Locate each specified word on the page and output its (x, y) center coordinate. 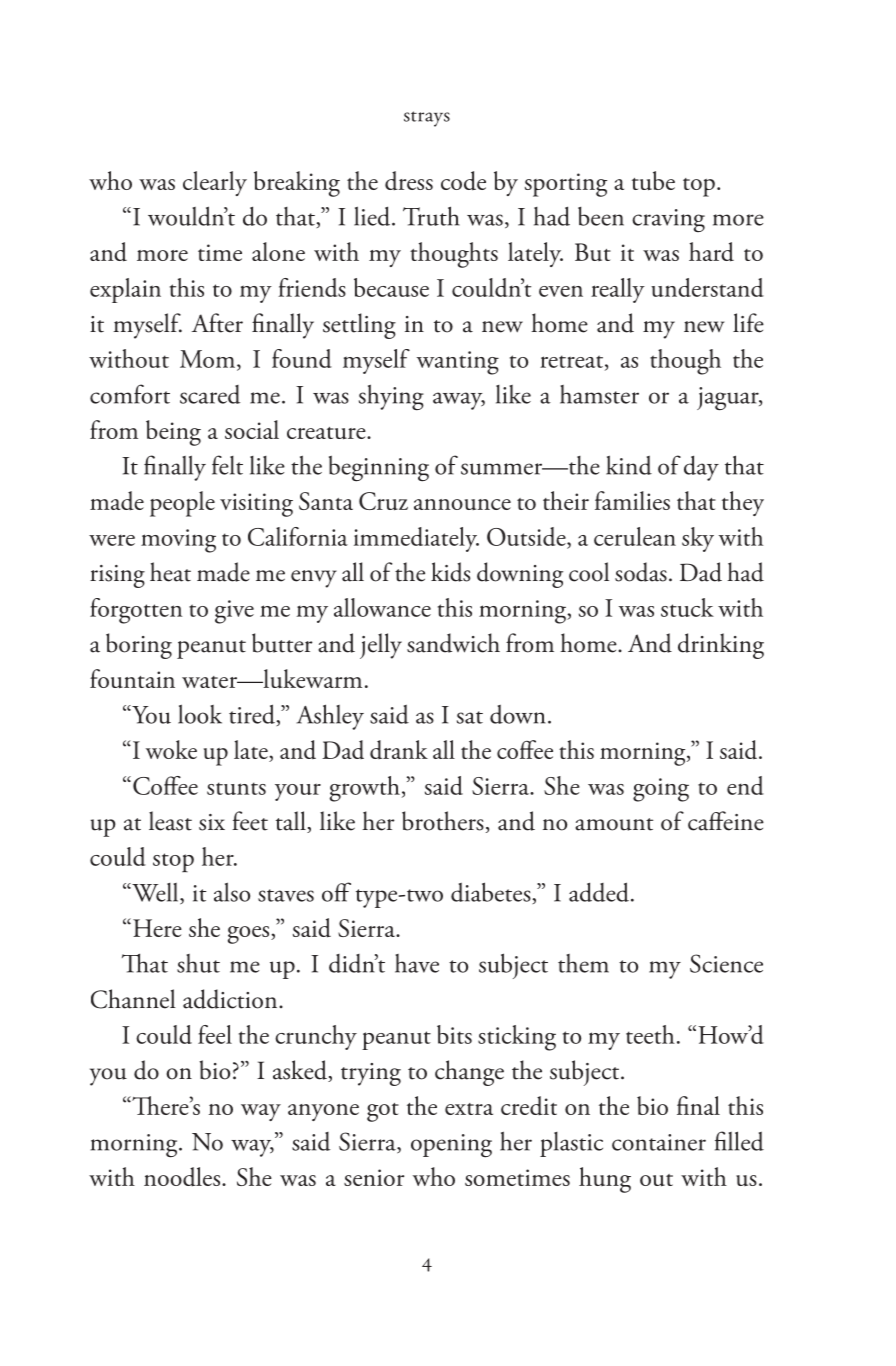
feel (215, 1034)
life (748, 323)
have (417, 963)
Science (726, 963)
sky (698, 539)
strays (427, 119)
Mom (209, 360)
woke (171, 749)
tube (653, 181)
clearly (215, 183)
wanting (458, 363)
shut (198, 963)
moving (178, 541)
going (661, 790)
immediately (416, 539)
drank (399, 749)
